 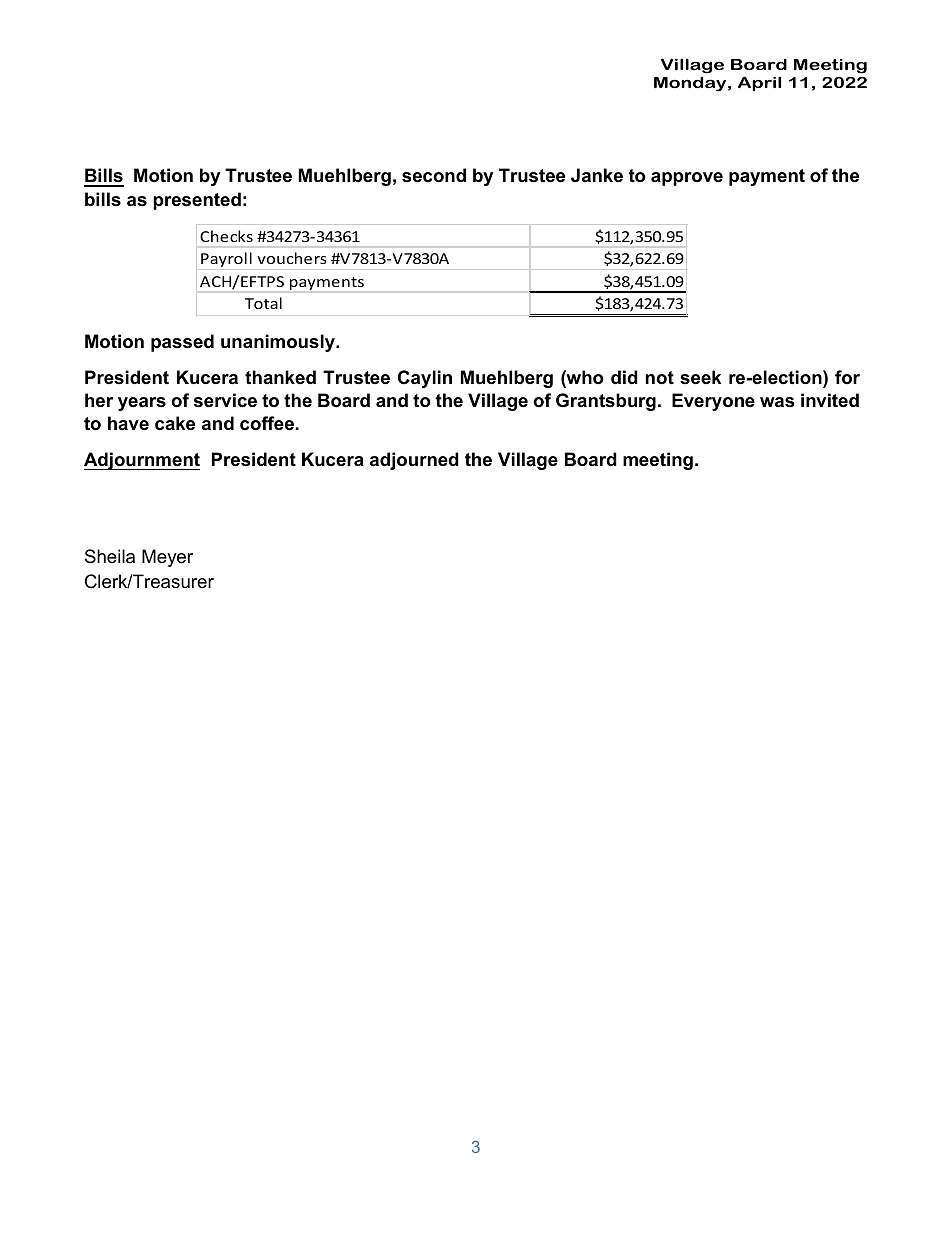 What do you see at coordinates (197, 201) in the document?
I see `presented` at bounding box center [197, 201].
